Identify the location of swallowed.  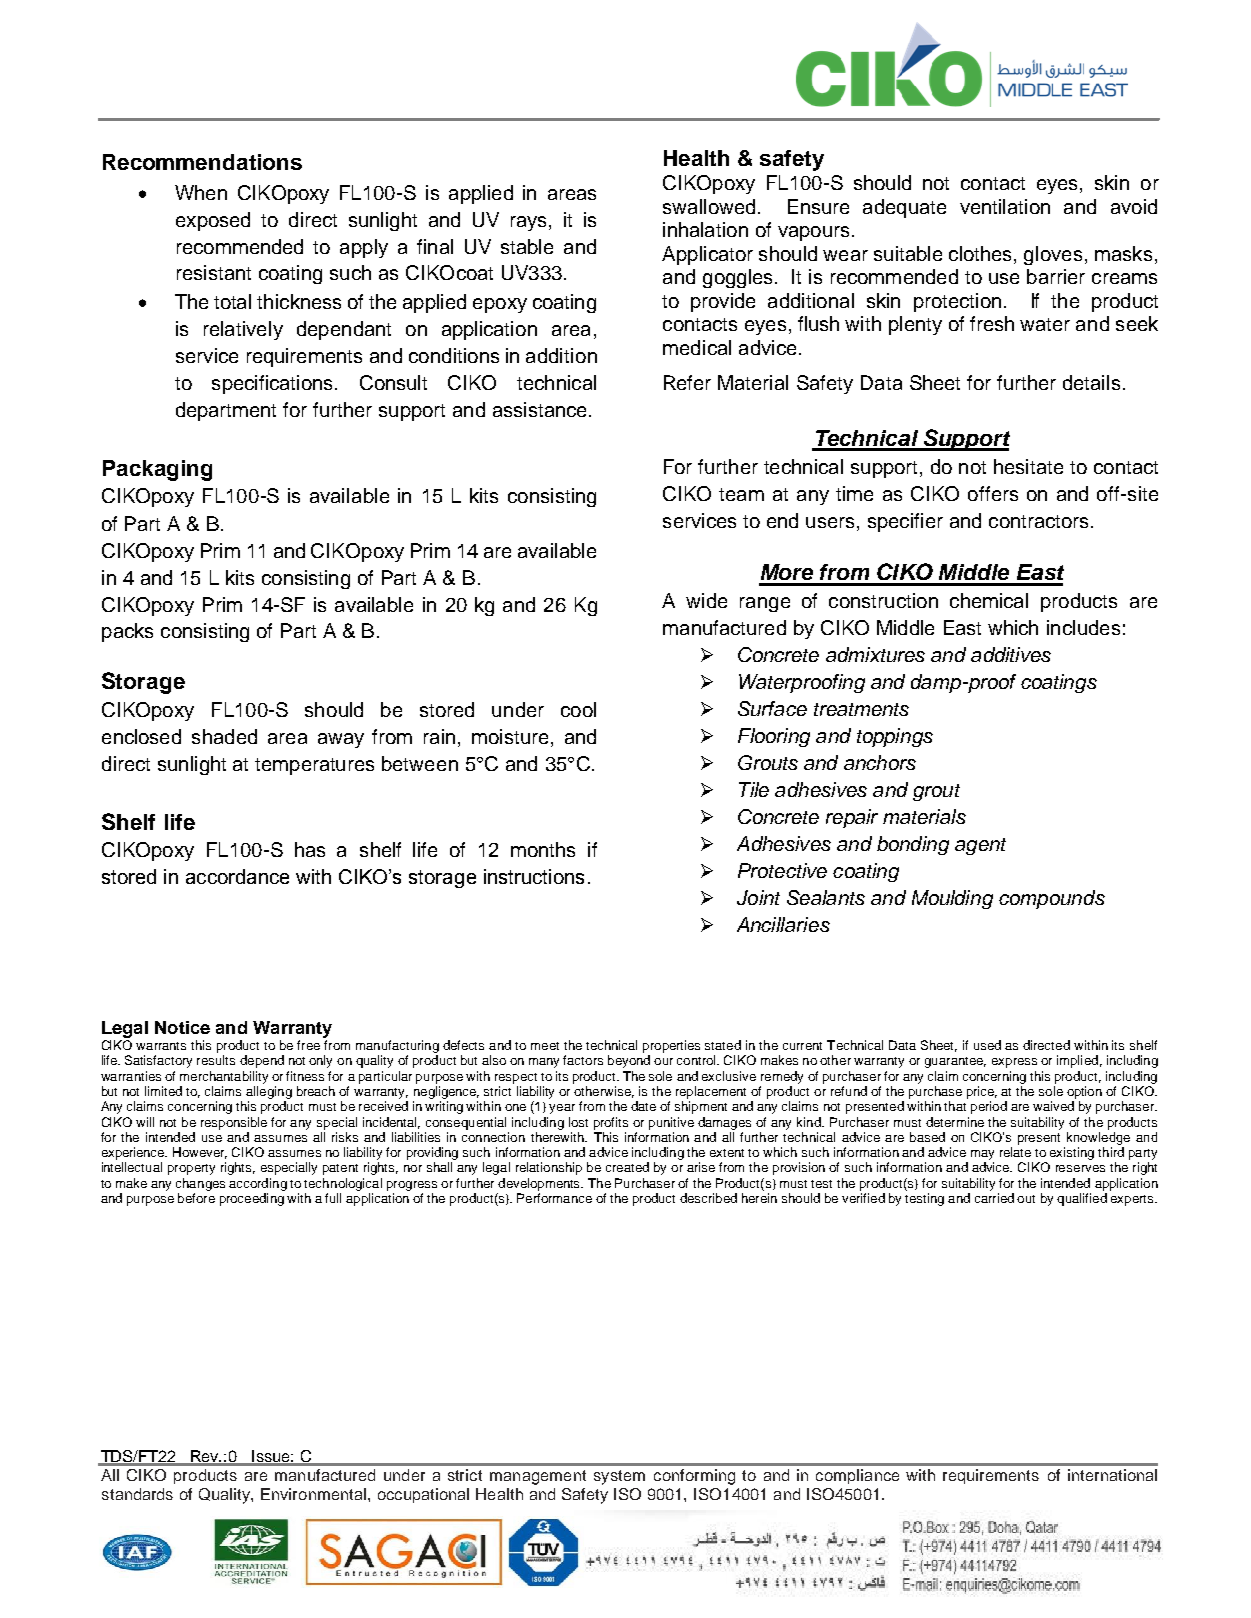
(709, 206).
